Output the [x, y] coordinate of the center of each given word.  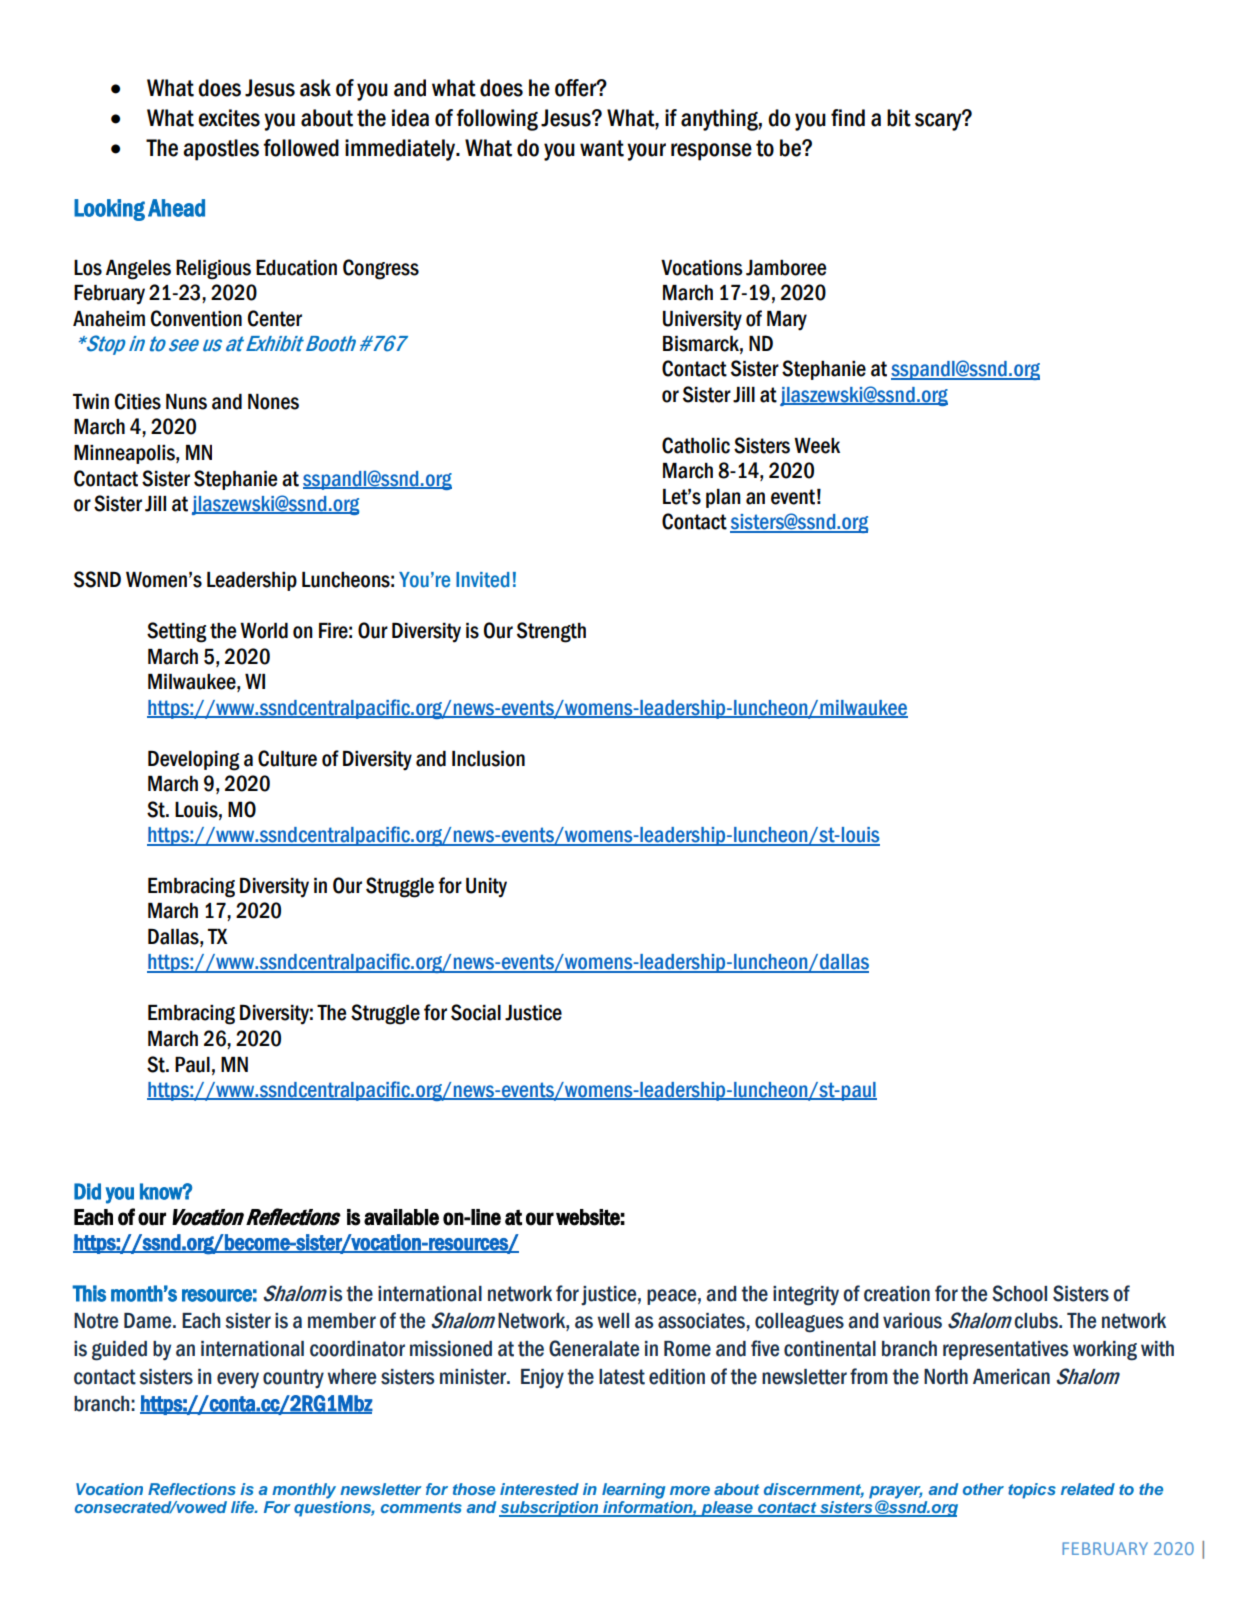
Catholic [696, 445]
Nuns [186, 402]
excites [229, 118]
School [1019, 1293]
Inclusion [488, 759]
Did [87, 1191]
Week [817, 446]
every [238, 1380]
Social [476, 1012]
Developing [194, 761]
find [848, 118]
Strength [551, 632]
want [602, 148]
